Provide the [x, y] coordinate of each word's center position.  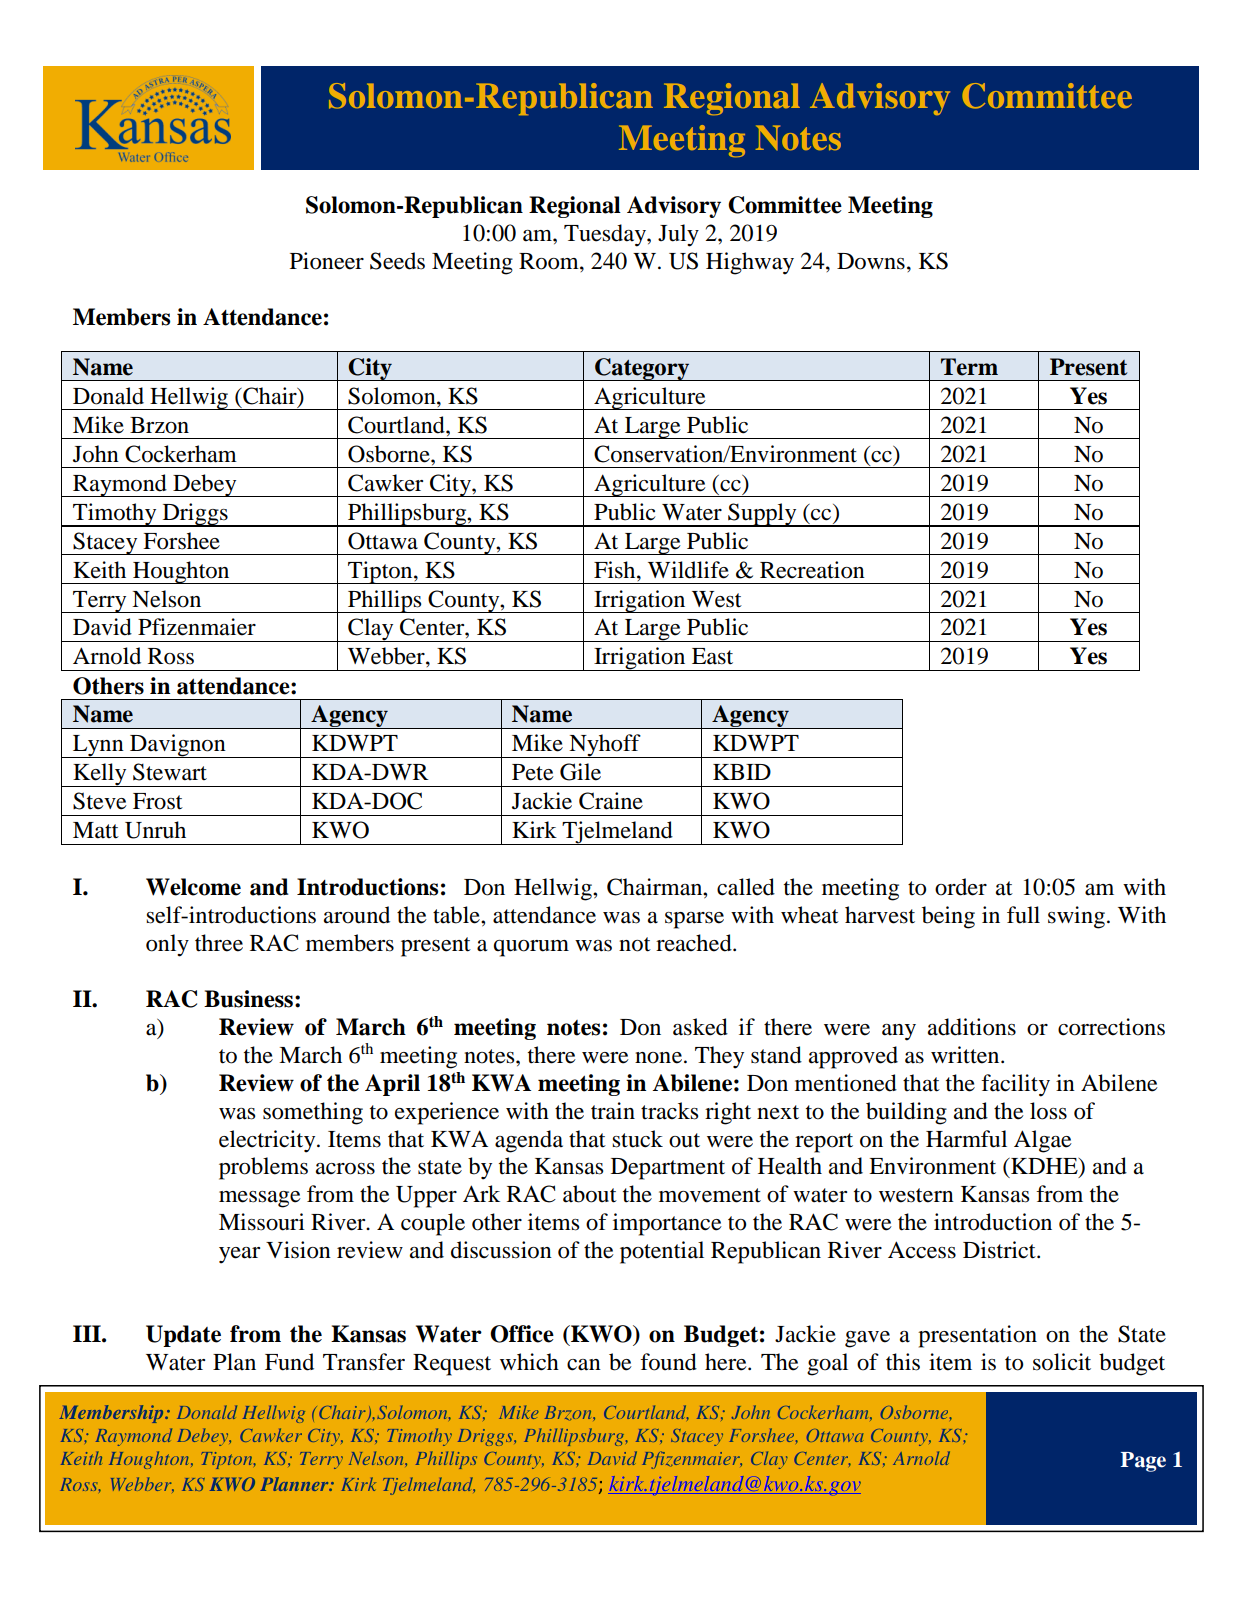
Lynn [98, 746]
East [712, 656]
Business [248, 999]
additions [972, 1027]
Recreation [812, 570]
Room [550, 261]
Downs [871, 261]
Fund [289, 1362]
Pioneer [327, 261]
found [668, 1362]
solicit [1062, 1362]
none [658, 1058]
